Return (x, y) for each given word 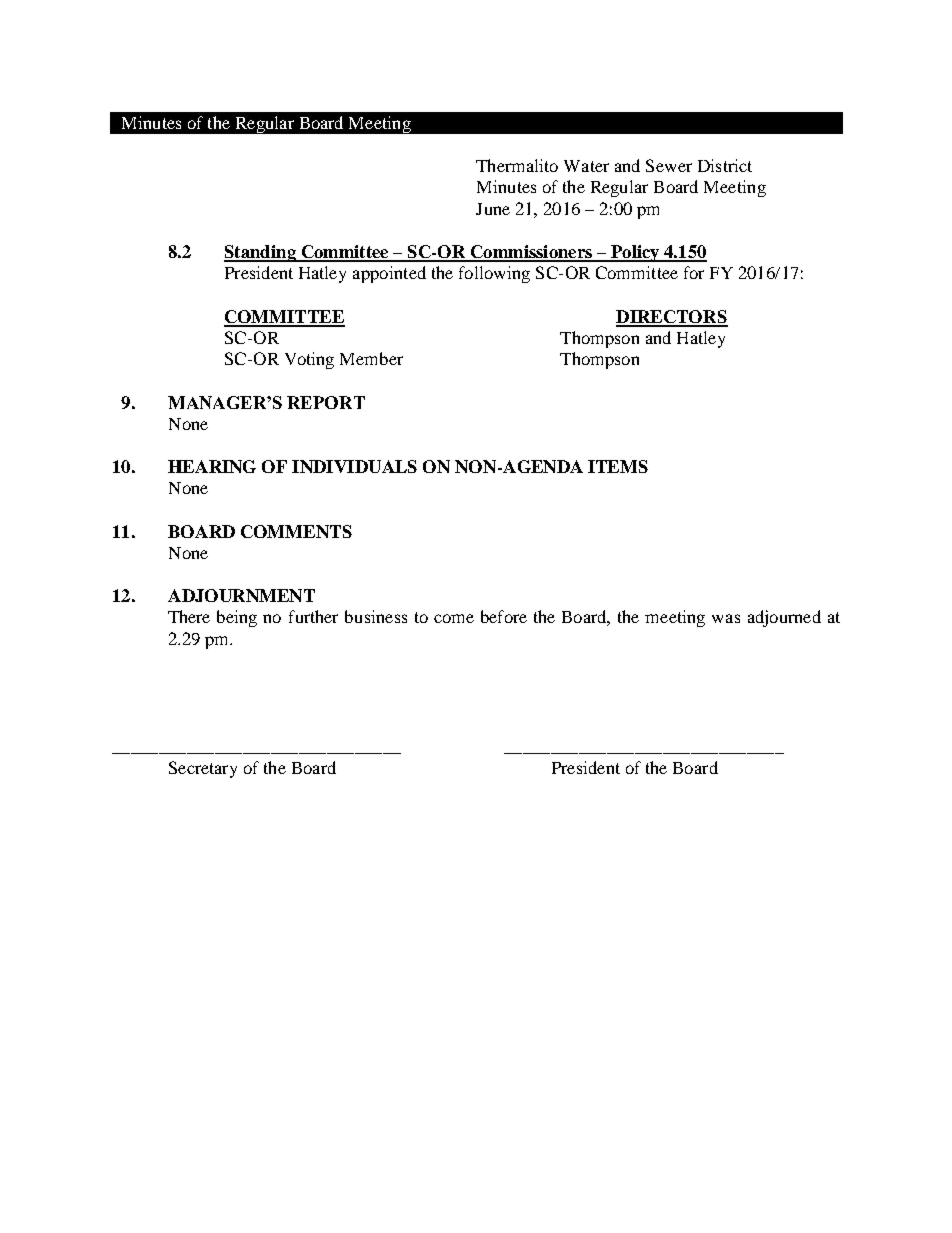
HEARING (212, 466)
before (504, 616)
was (726, 618)
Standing (261, 253)
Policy (635, 253)
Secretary (203, 769)
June (493, 209)
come (454, 618)
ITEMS (618, 466)
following (494, 274)
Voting (309, 360)
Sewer (669, 165)
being (237, 618)
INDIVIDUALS (354, 466)
